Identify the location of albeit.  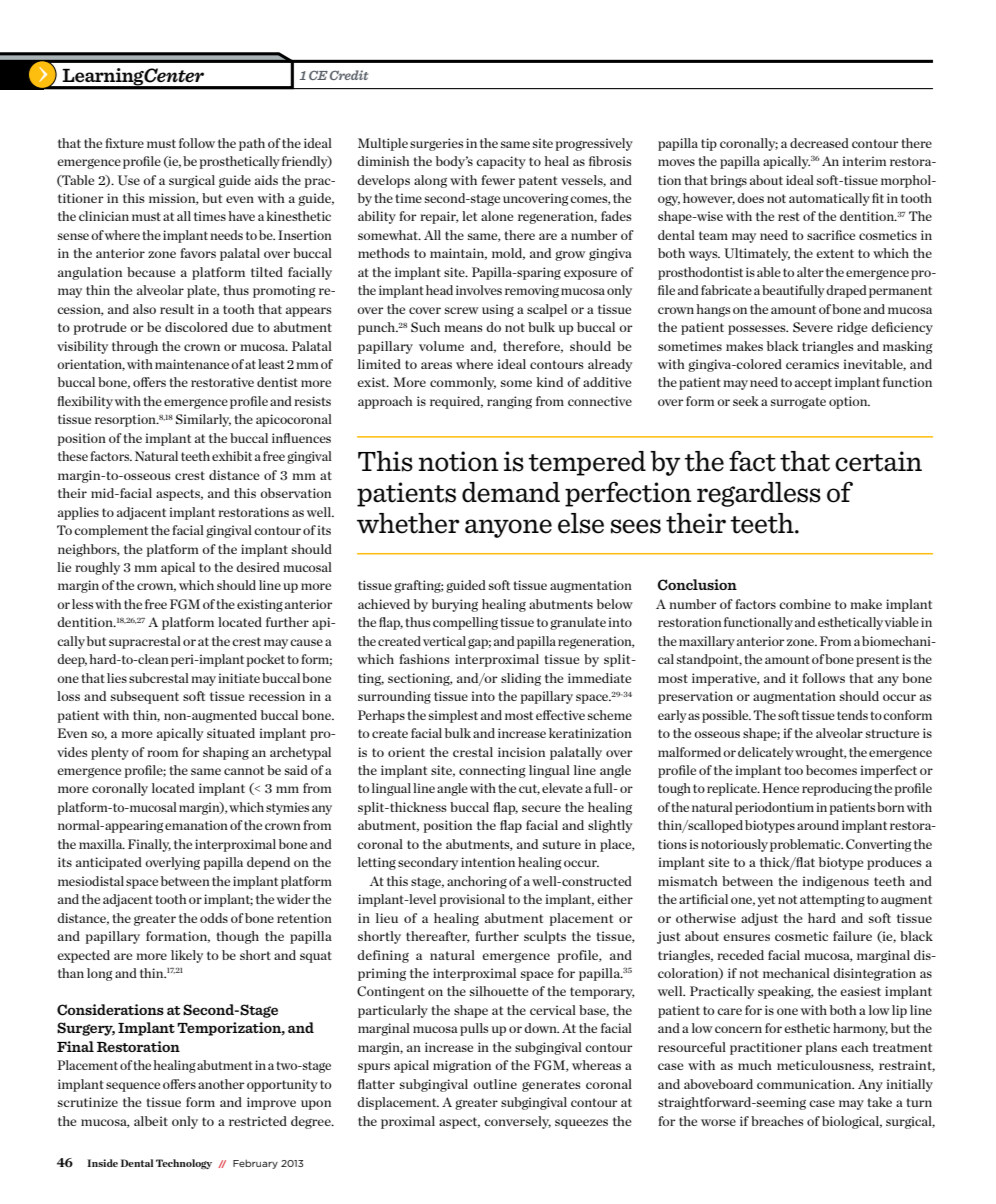
(151, 1121).
